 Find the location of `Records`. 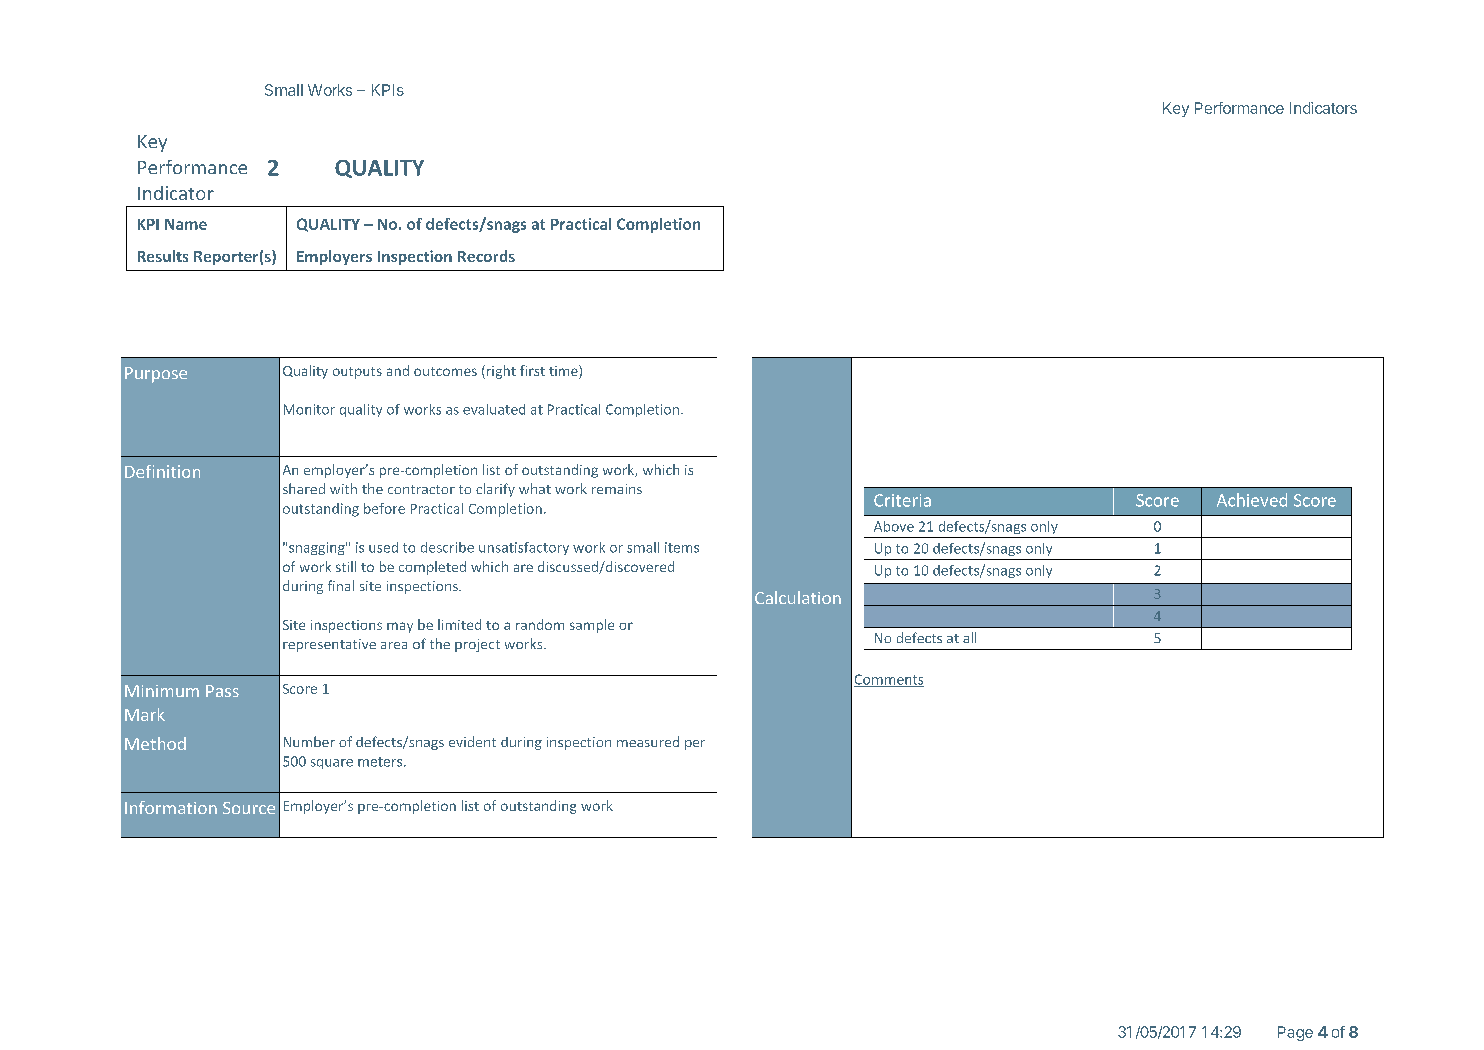

Records is located at coordinates (486, 256).
